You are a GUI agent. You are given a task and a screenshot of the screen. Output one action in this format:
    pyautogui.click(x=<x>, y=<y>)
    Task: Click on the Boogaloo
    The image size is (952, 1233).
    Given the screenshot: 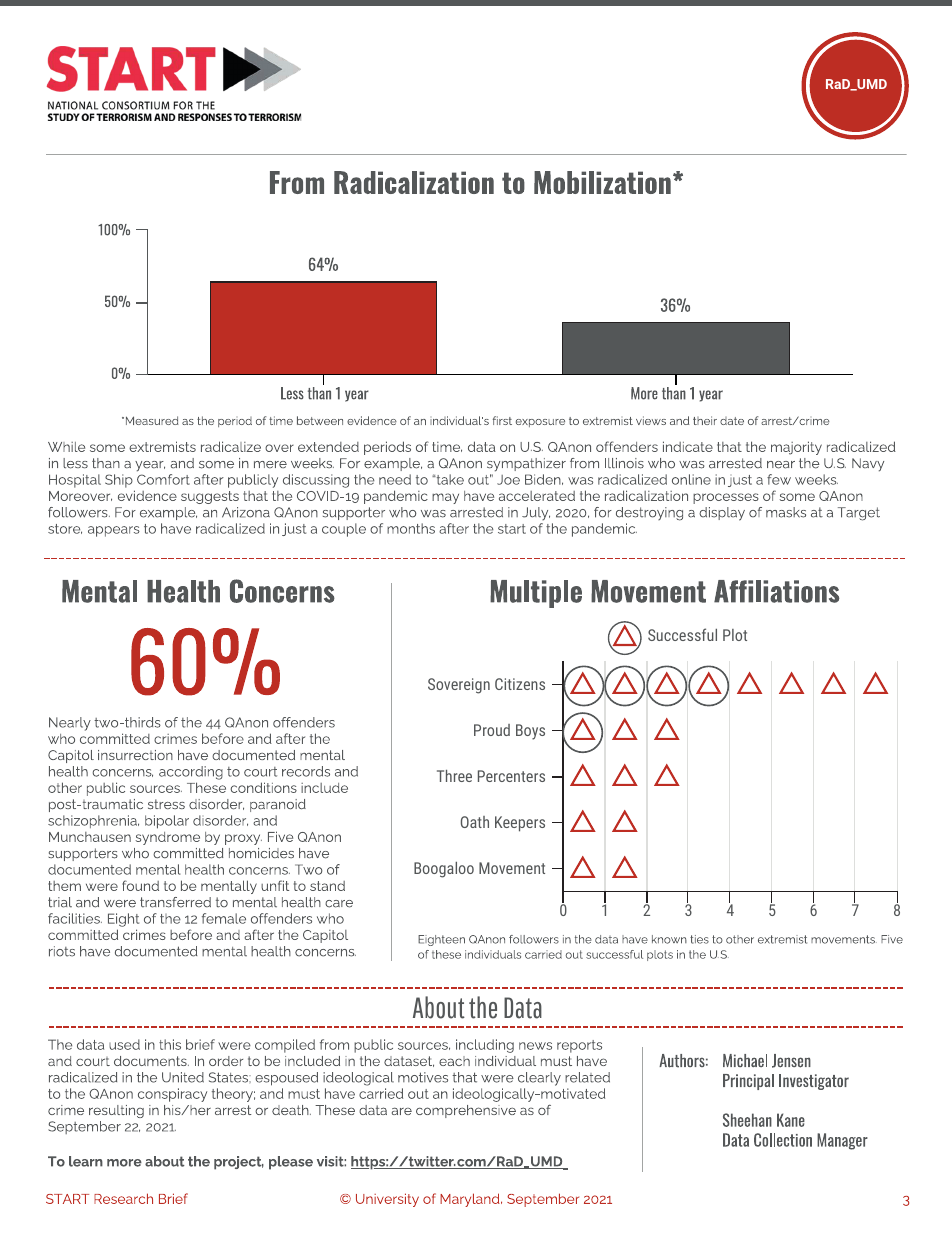 What is the action you would take?
    pyautogui.click(x=444, y=870)
